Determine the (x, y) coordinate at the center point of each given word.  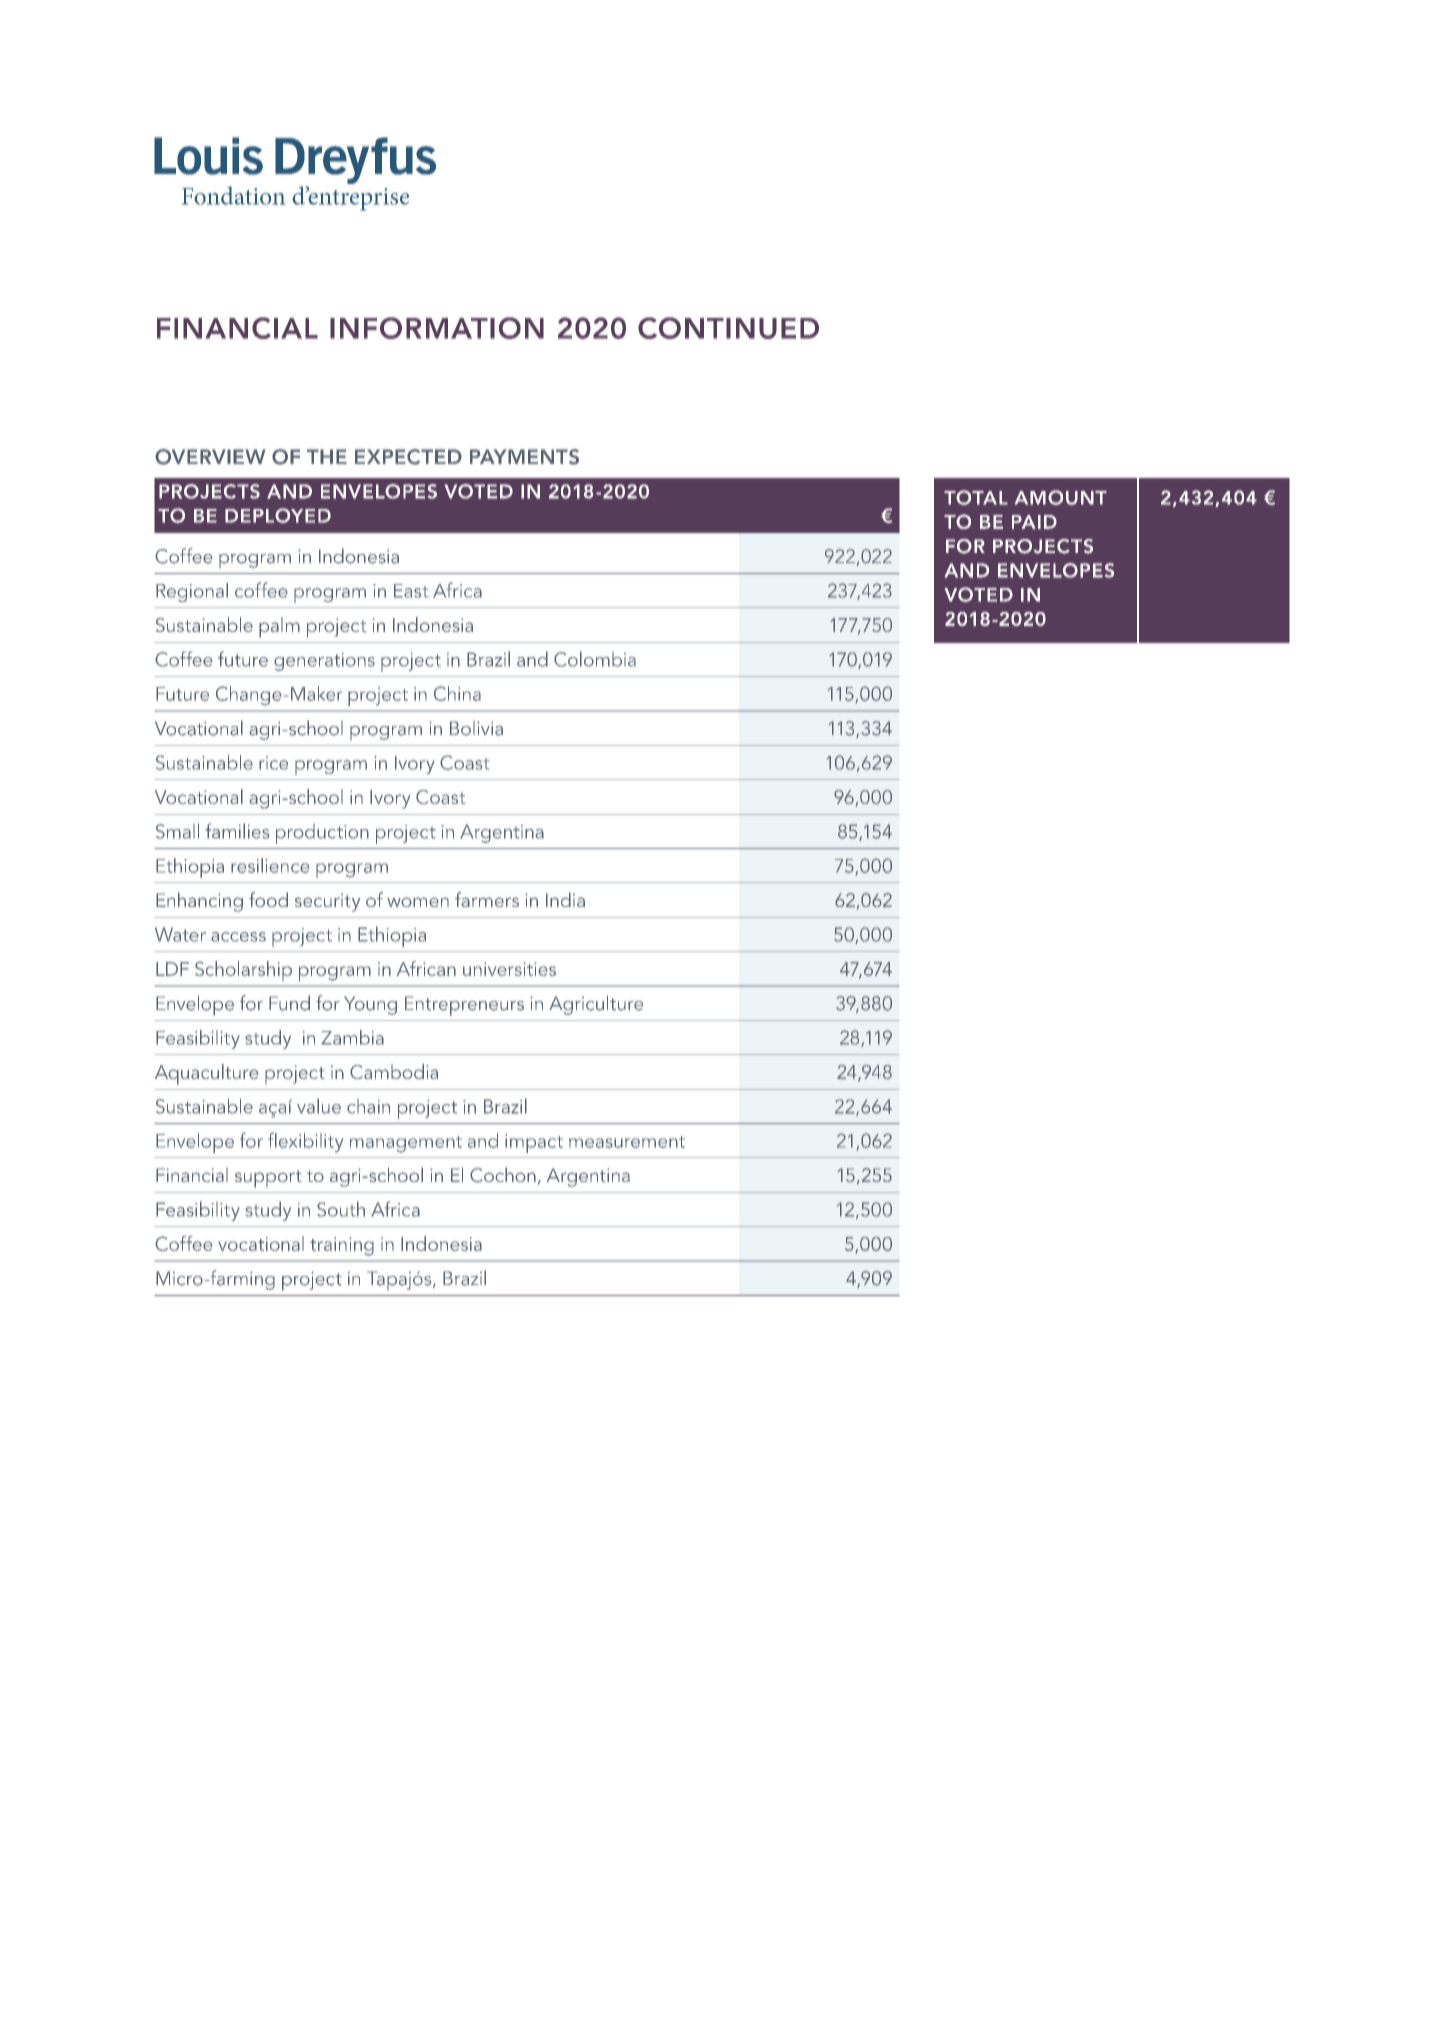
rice (273, 763)
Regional (192, 592)
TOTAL (976, 497)
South (341, 1209)
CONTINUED (728, 328)
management (406, 1144)
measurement (627, 1142)
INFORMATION (437, 328)
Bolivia (476, 728)
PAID (1034, 522)
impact (534, 1143)
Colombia (595, 659)
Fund (289, 1003)
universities (509, 969)
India (565, 899)
